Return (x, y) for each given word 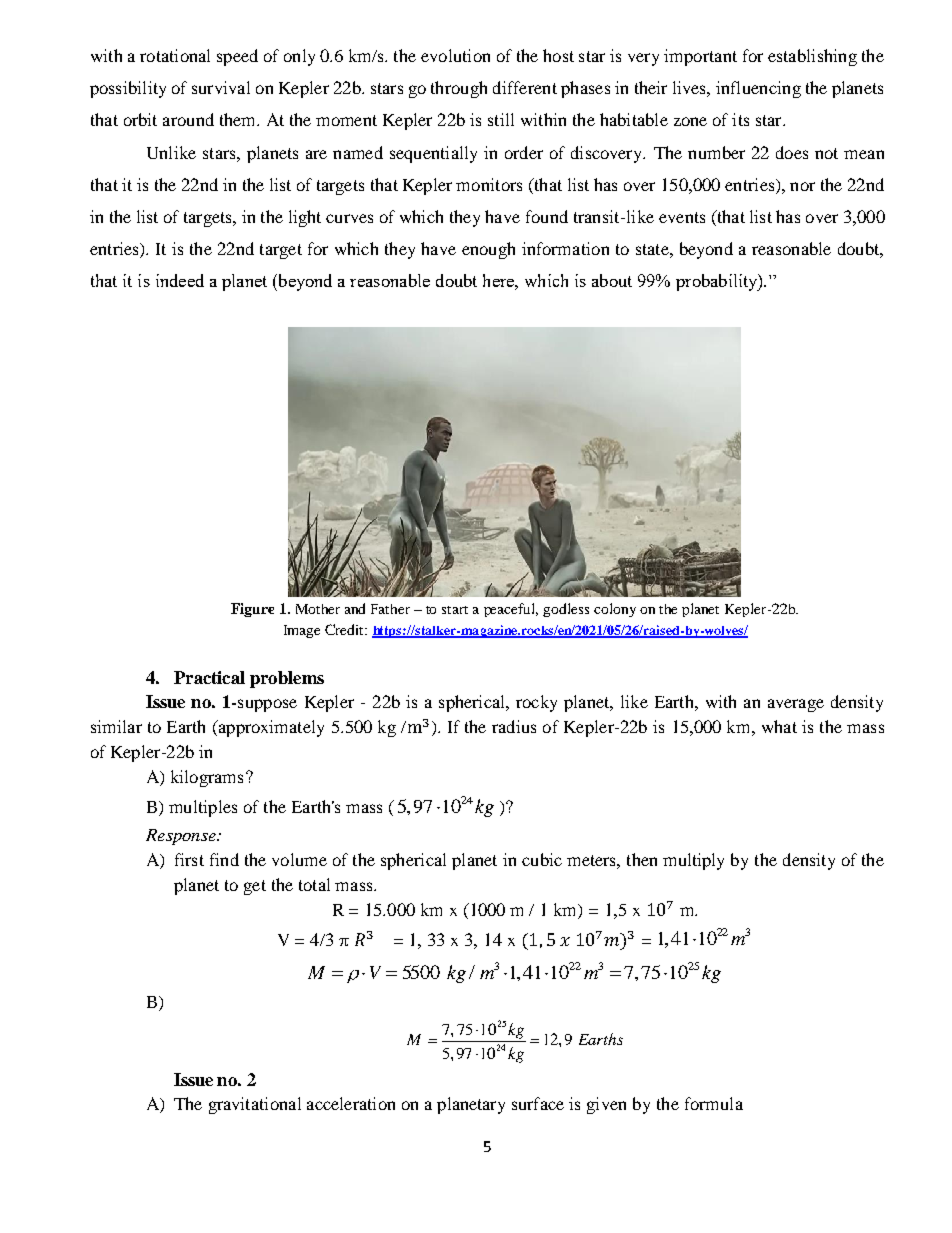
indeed (180, 280)
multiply (693, 861)
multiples (203, 808)
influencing (758, 89)
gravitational (255, 1105)
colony (615, 610)
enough (488, 250)
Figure (252, 610)
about (612, 280)
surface (538, 1103)
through (459, 89)
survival (221, 87)
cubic (542, 859)
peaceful (511, 610)
